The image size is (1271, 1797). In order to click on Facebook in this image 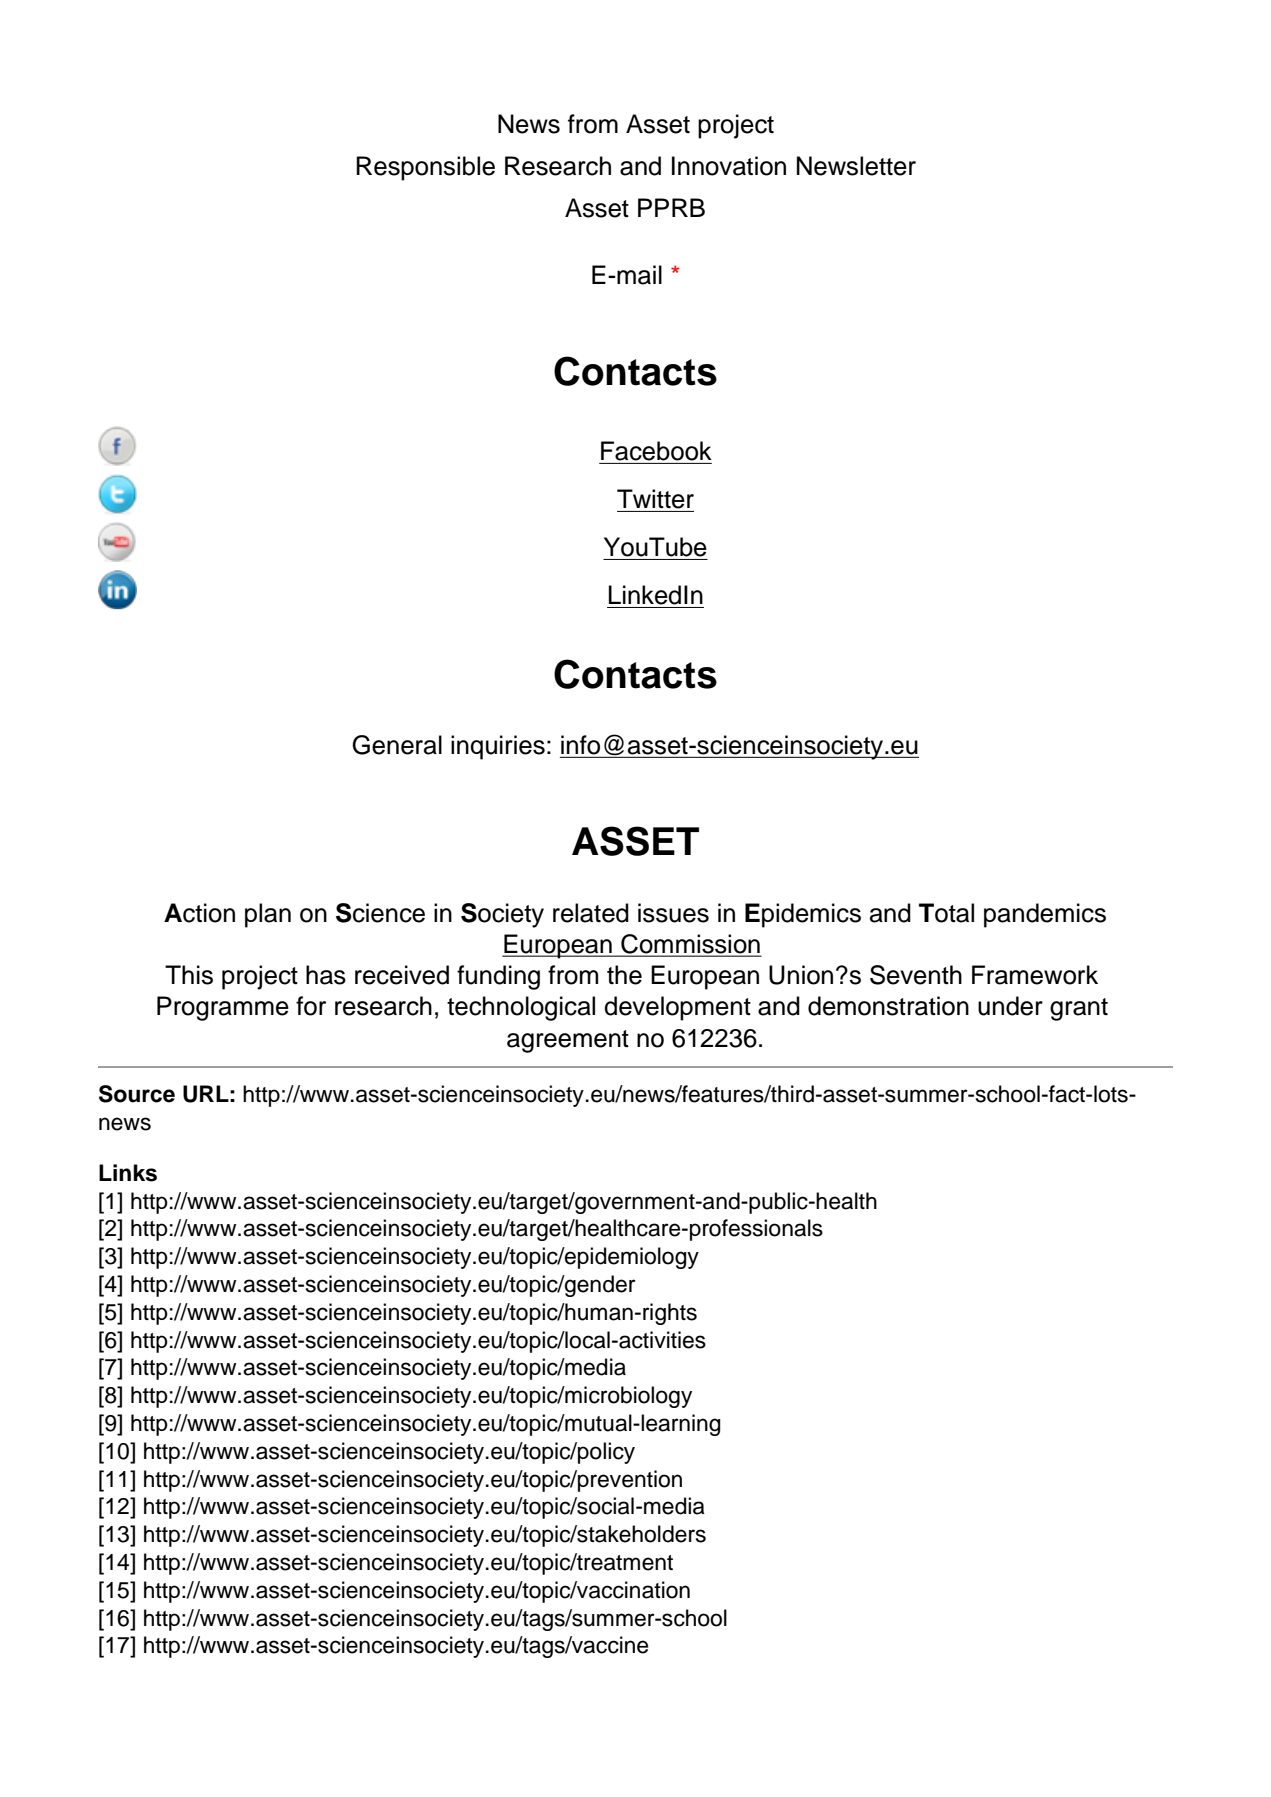, I will do `click(656, 451)`.
